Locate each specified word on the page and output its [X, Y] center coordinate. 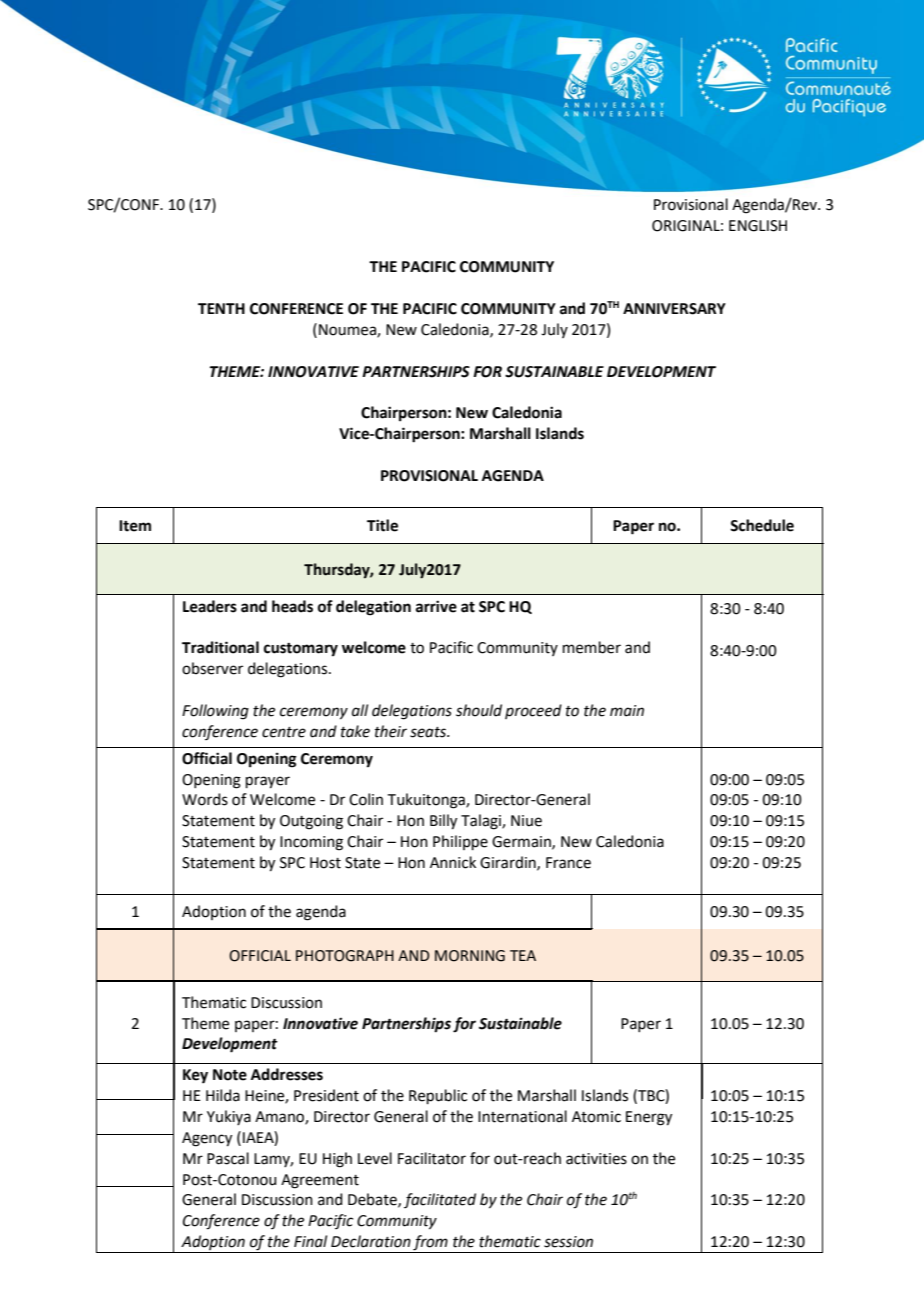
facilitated [440, 1200]
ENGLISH [758, 226]
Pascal [228, 1158]
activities [596, 1159]
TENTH [221, 308]
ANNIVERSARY [674, 309]
